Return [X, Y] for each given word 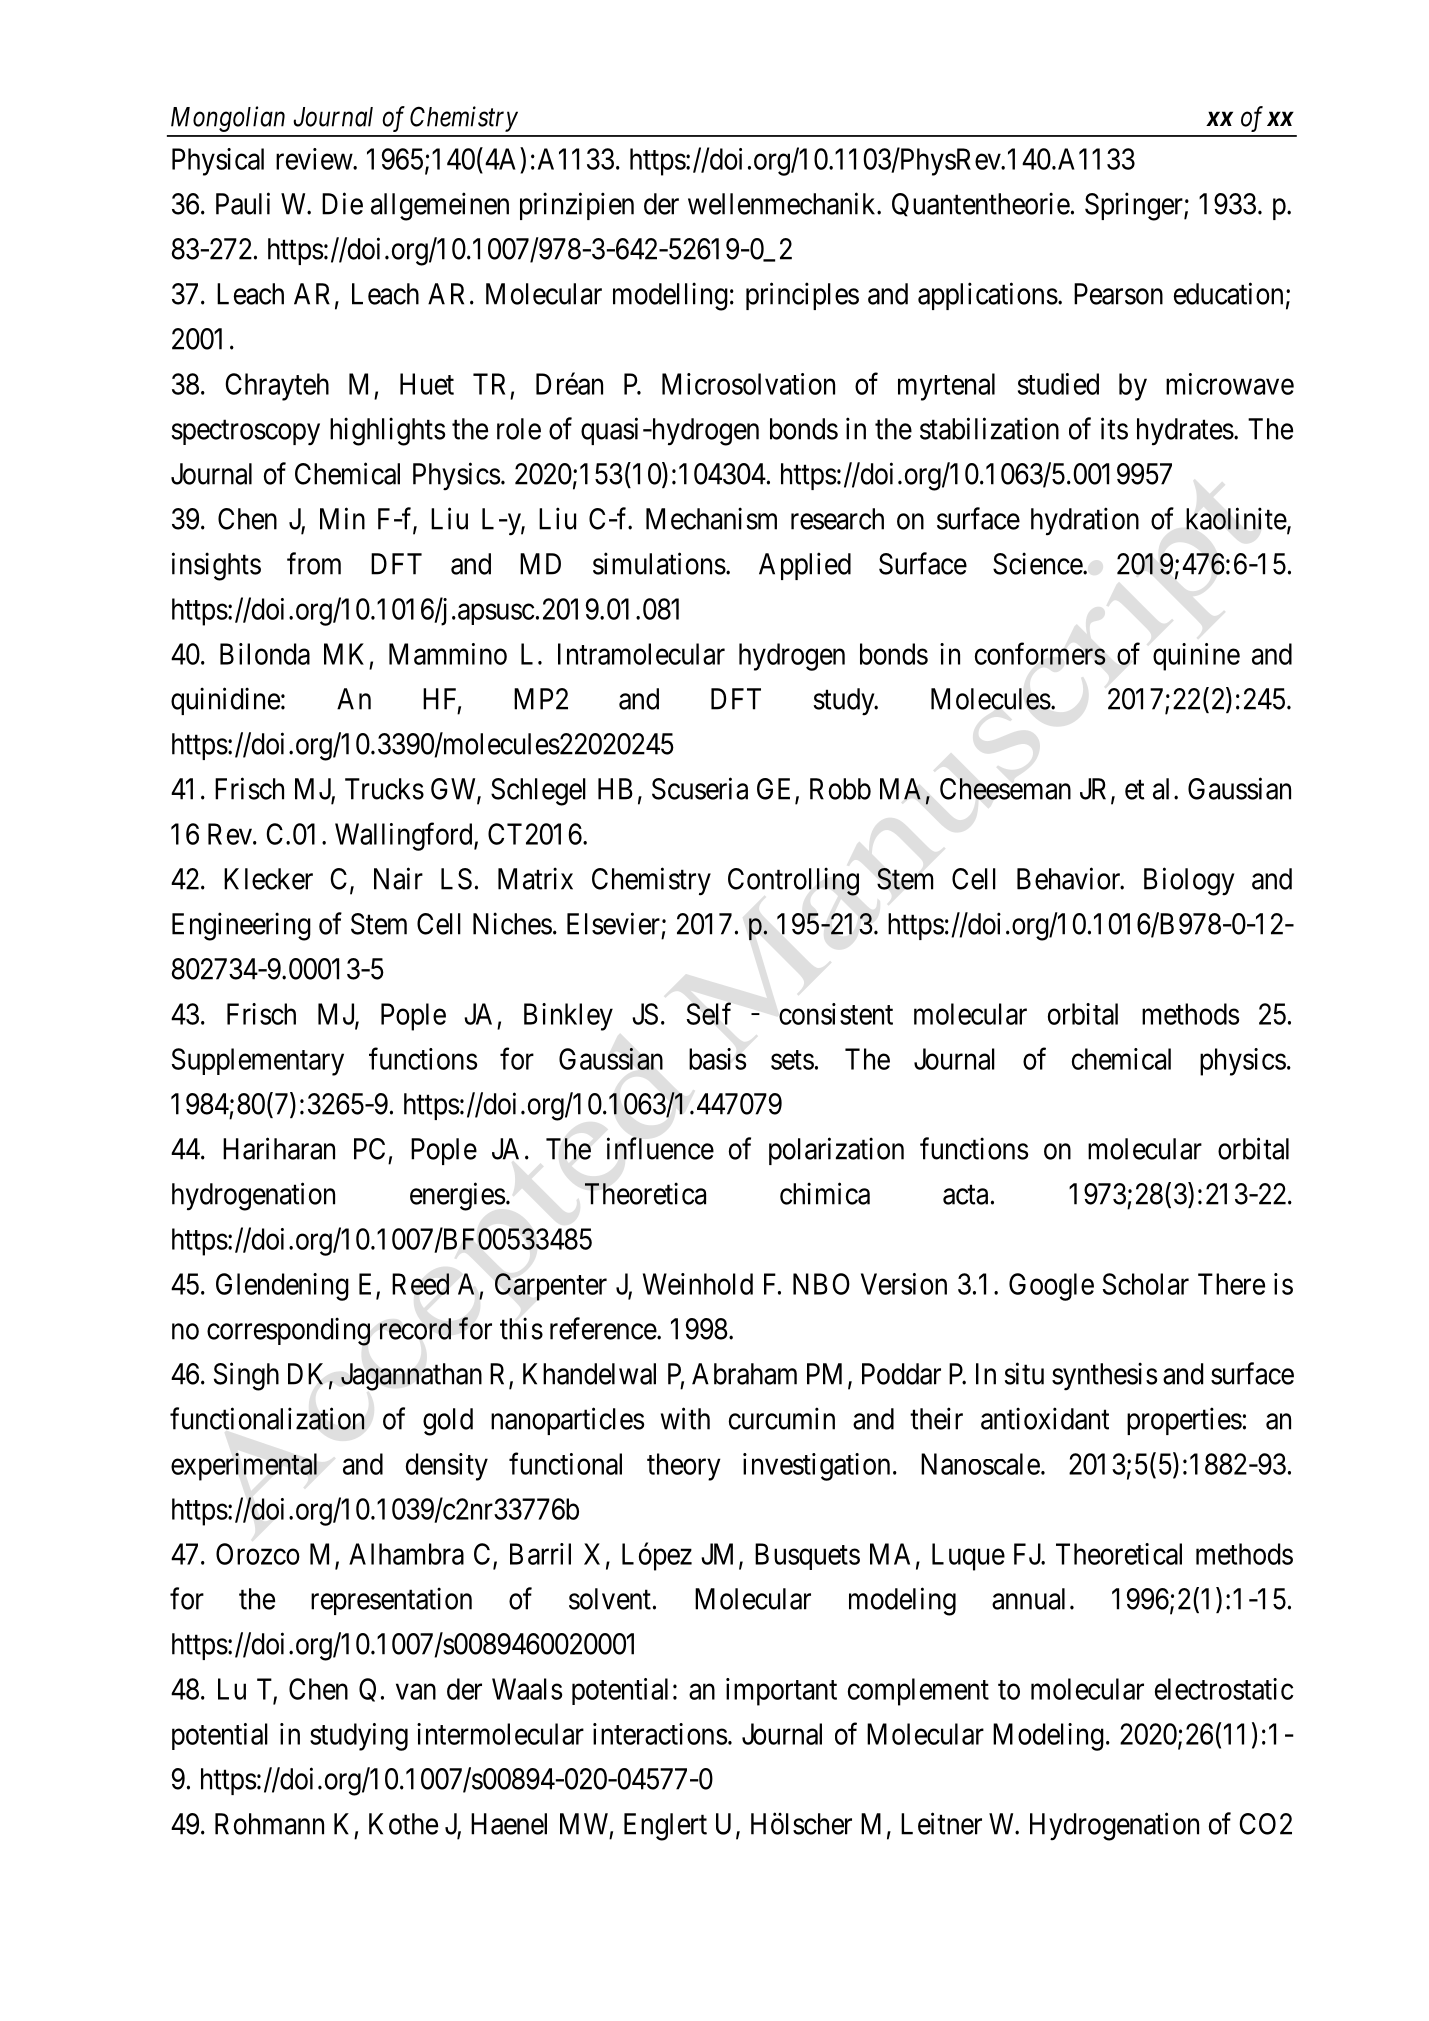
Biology [1189, 881]
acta [965, 1195]
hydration [1085, 521]
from [314, 563]
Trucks [384, 789]
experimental [244, 1467]
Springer [1135, 206]
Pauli [243, 203]
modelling [670, 296]
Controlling [793, 881]
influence [660, 1148]
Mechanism [711, 518]
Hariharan [279, 1148]
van [416, 1692]
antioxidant [1045, 1418]
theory [684, 1467]
